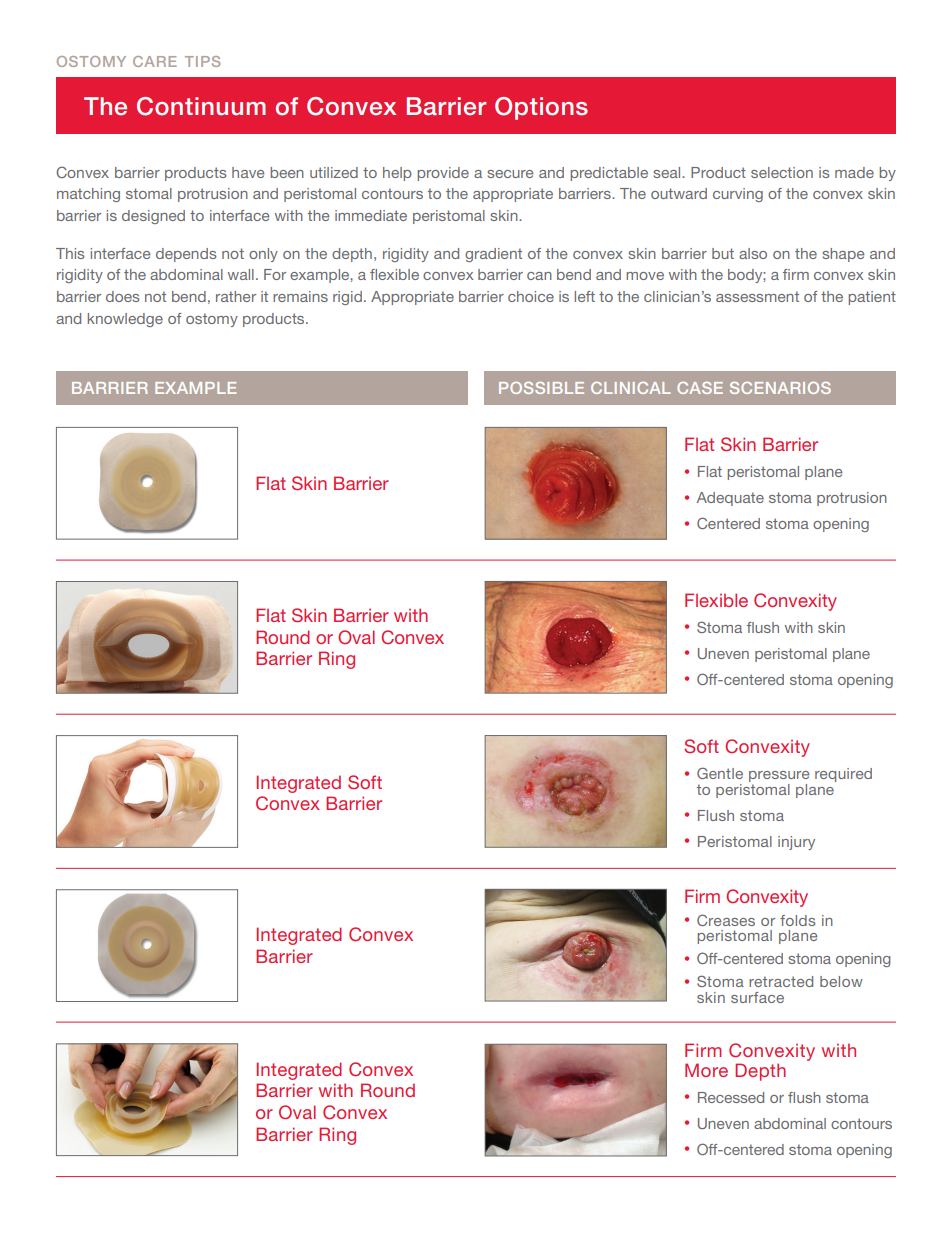 The image size is (952, 1233). Describe the element at coordinates (726, 920) in the screenshot. I see `Creases` at that location.
